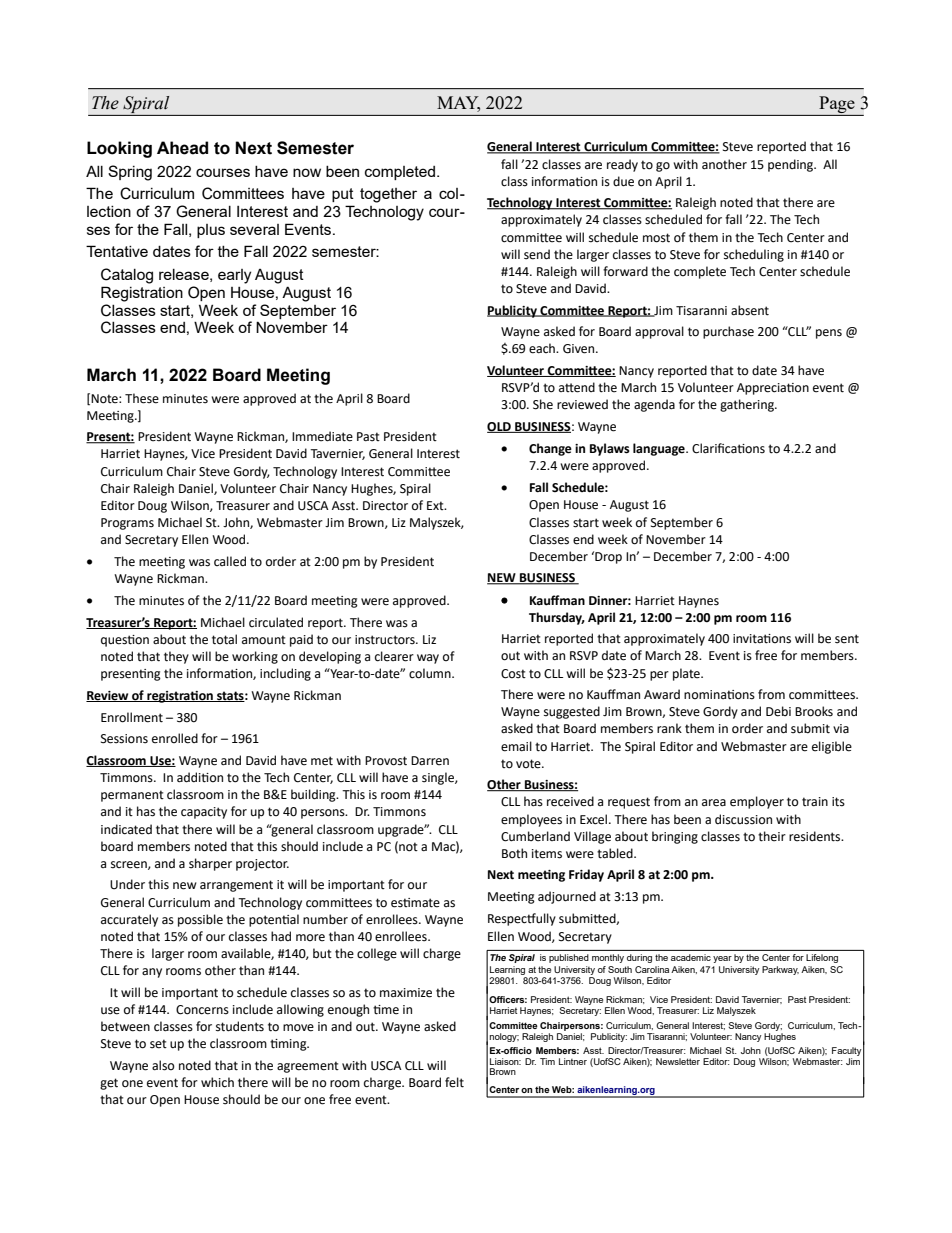 The width and height of the screenshot is (952, 1233). Describe the element at coordinates (531, 820) in the screenshot. I see `employees` at that location.
